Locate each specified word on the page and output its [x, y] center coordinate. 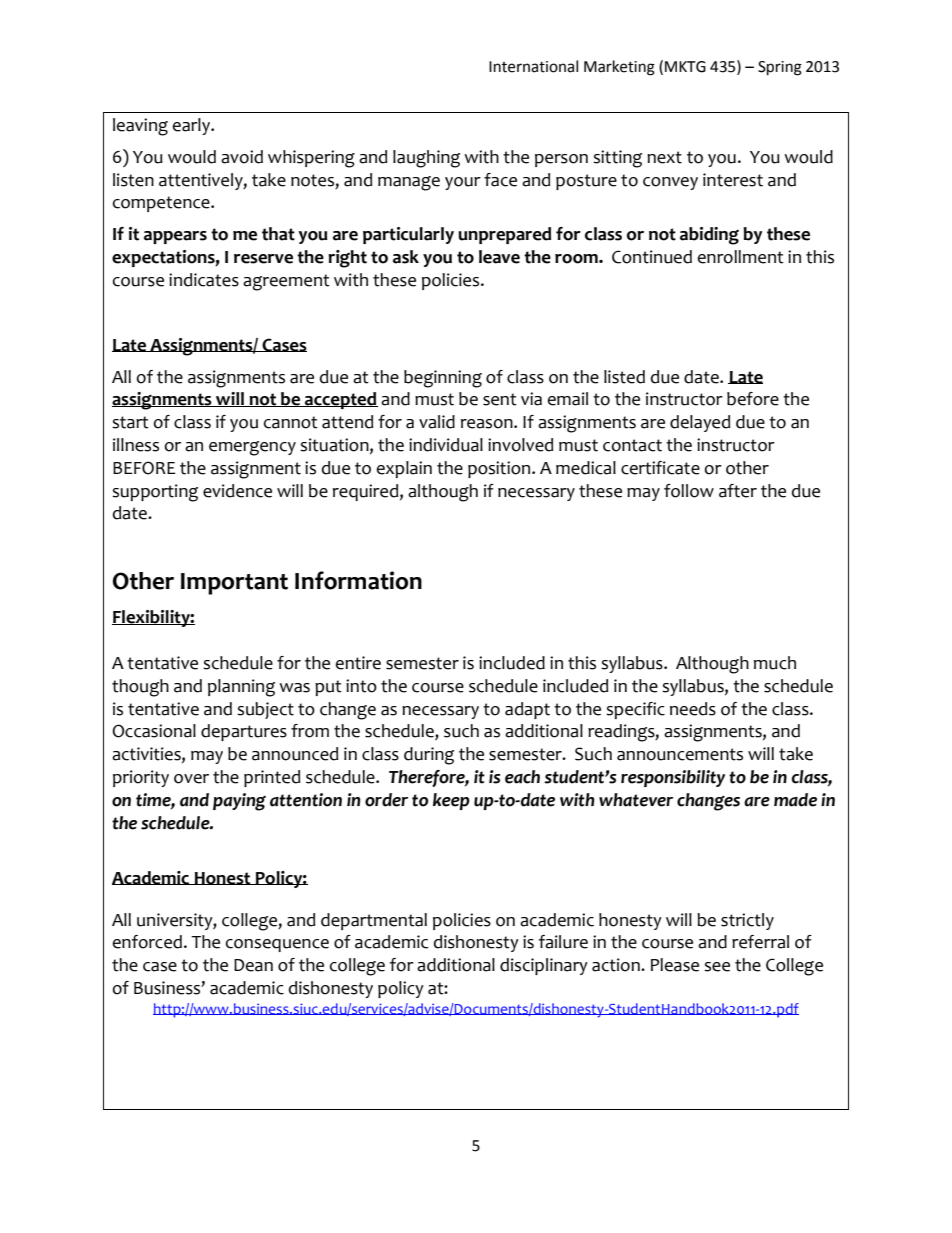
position [500, 469]
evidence [237, 491]
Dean [253, 965]
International [533, 66]
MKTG [685, 67]
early [192, 126]
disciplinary [544, 966]
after [738, 491]
